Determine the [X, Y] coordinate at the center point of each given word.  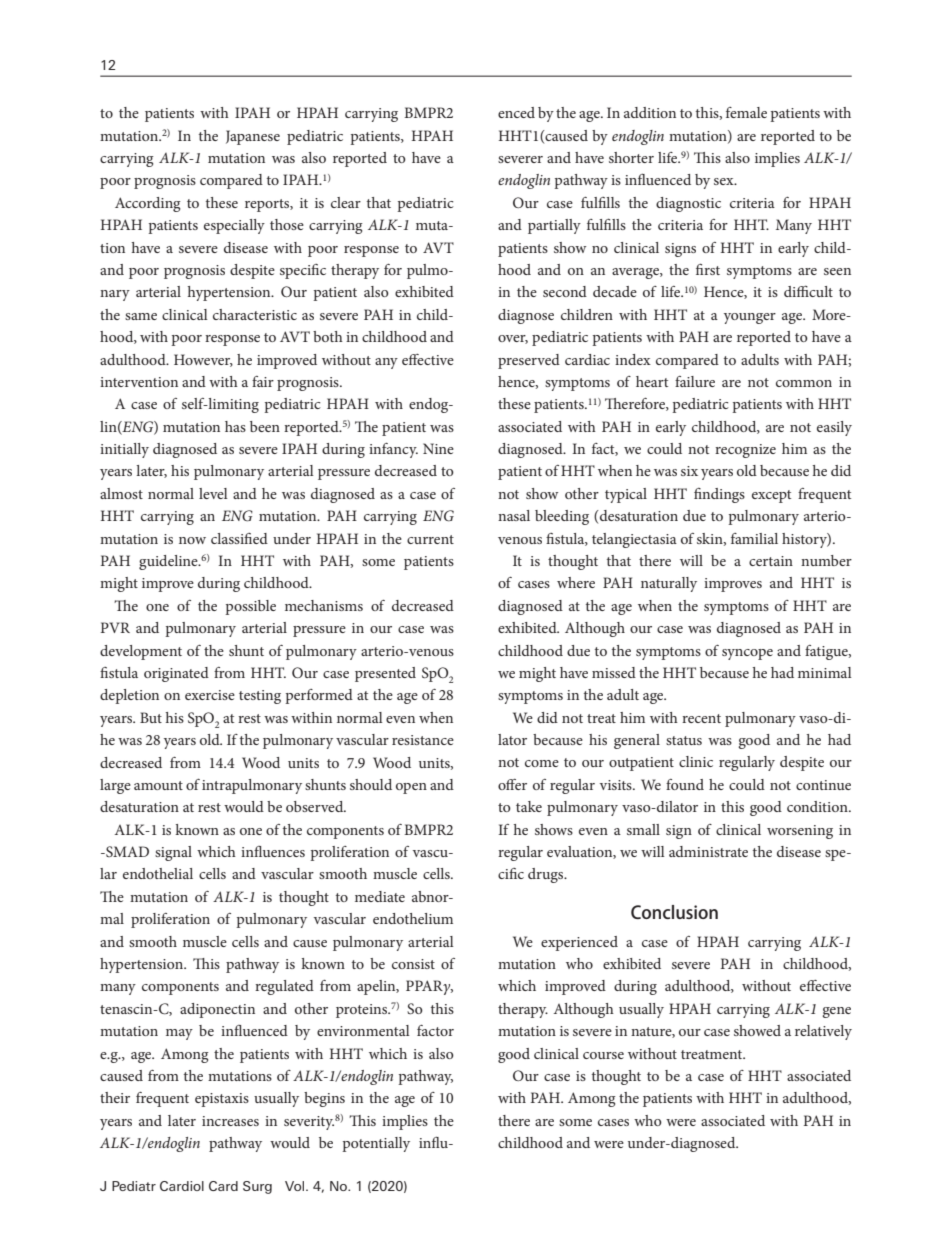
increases [230, 1121]
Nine [438, 448]
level [213, 493]
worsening [800, 832]
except [771, 496]
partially [554, 226]
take [529, 806]
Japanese [253, 137]
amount [158, 785]
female [746, 112]
